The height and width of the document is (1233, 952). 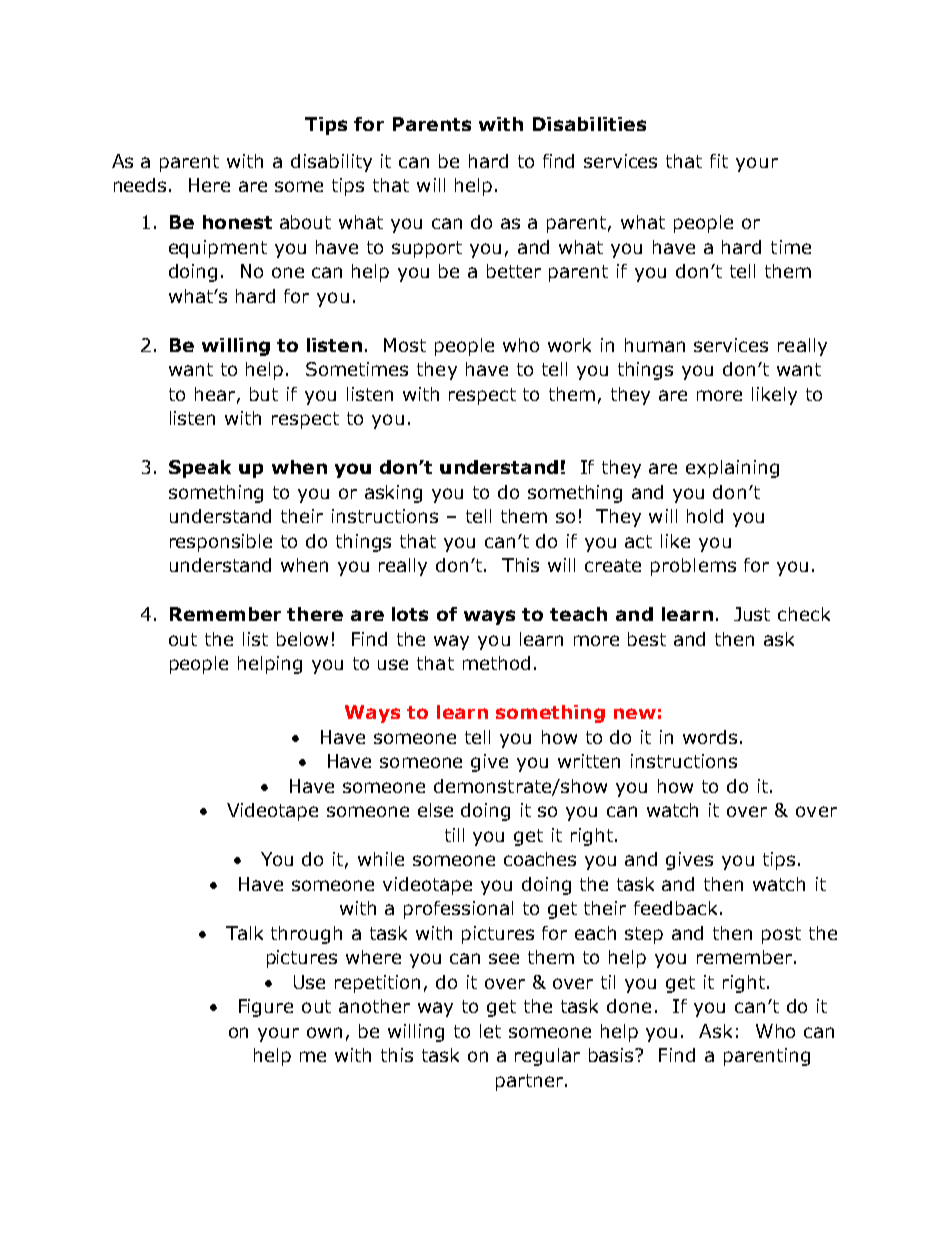 What do you see at coordinates (710, 737) in the document?
I see `words` at bounding box center [710, 737].
